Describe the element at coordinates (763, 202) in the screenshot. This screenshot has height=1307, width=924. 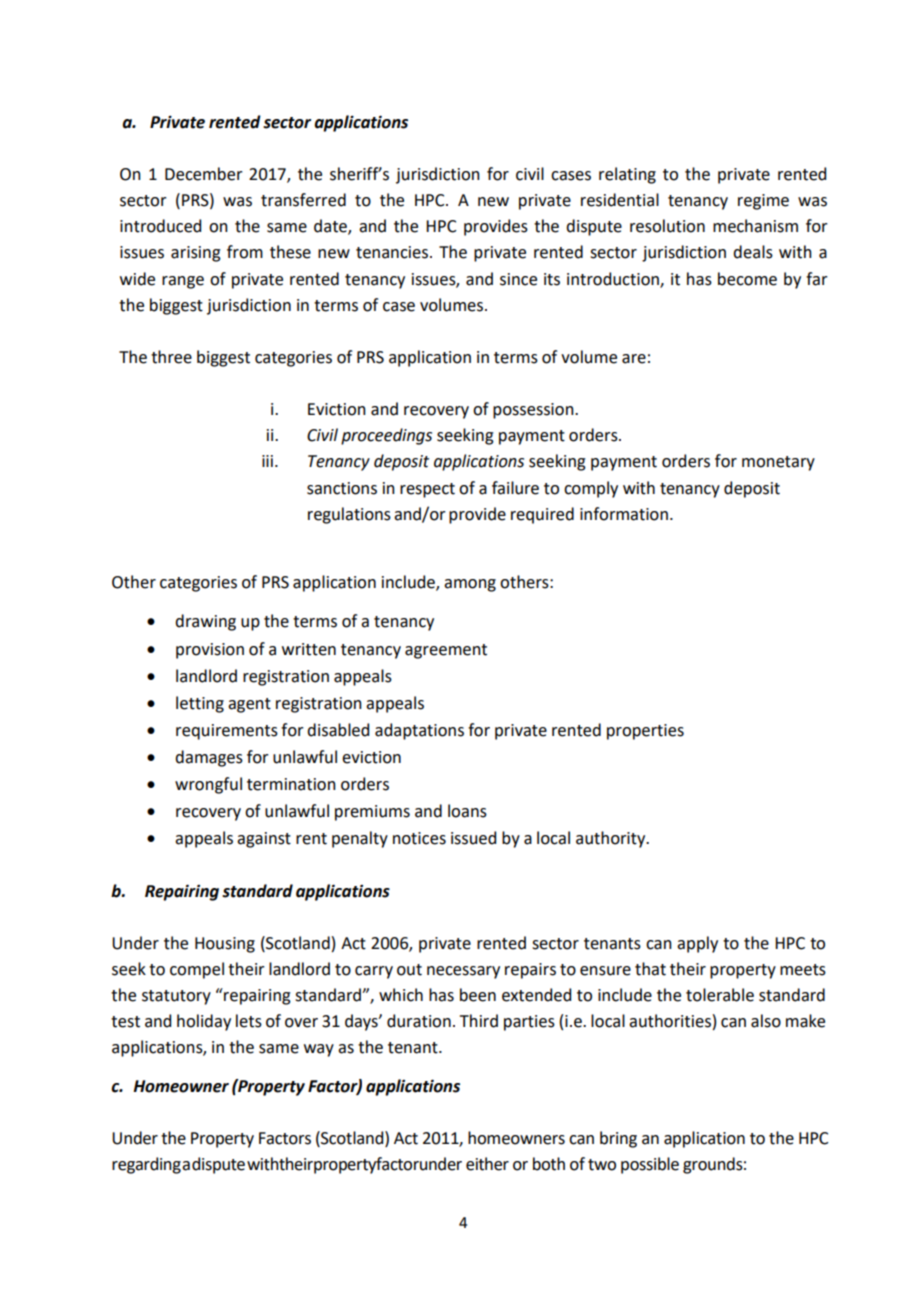
I see `regime` at that location.
